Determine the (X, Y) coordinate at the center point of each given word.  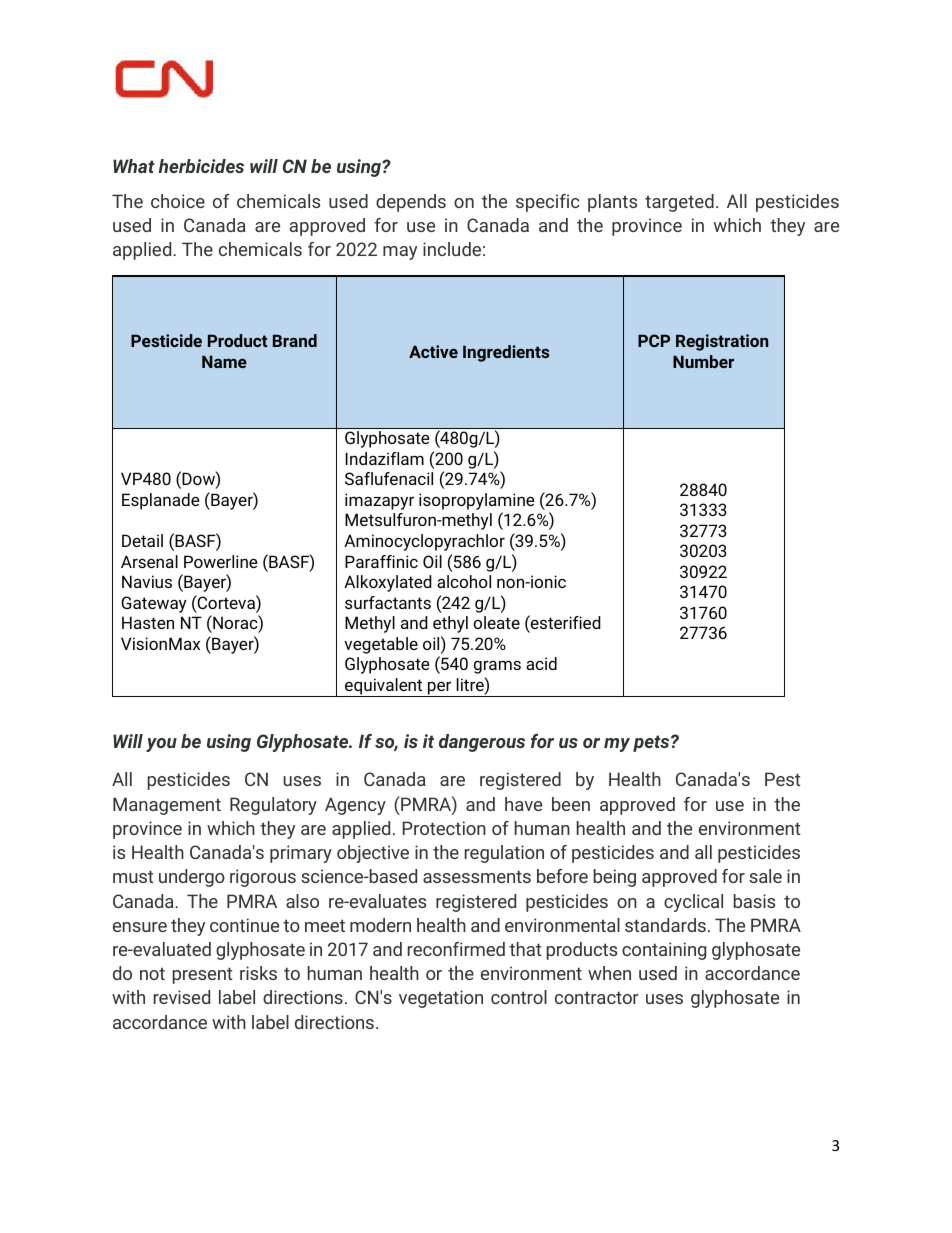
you (161, 745)
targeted (679, 203)
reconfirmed (456, 949)
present (202, 975)
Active (433, 351)
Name (224, 361)
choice (178, 201)
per (440, 689)
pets (652, 743)
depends (411, 203)
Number (703, 361)
